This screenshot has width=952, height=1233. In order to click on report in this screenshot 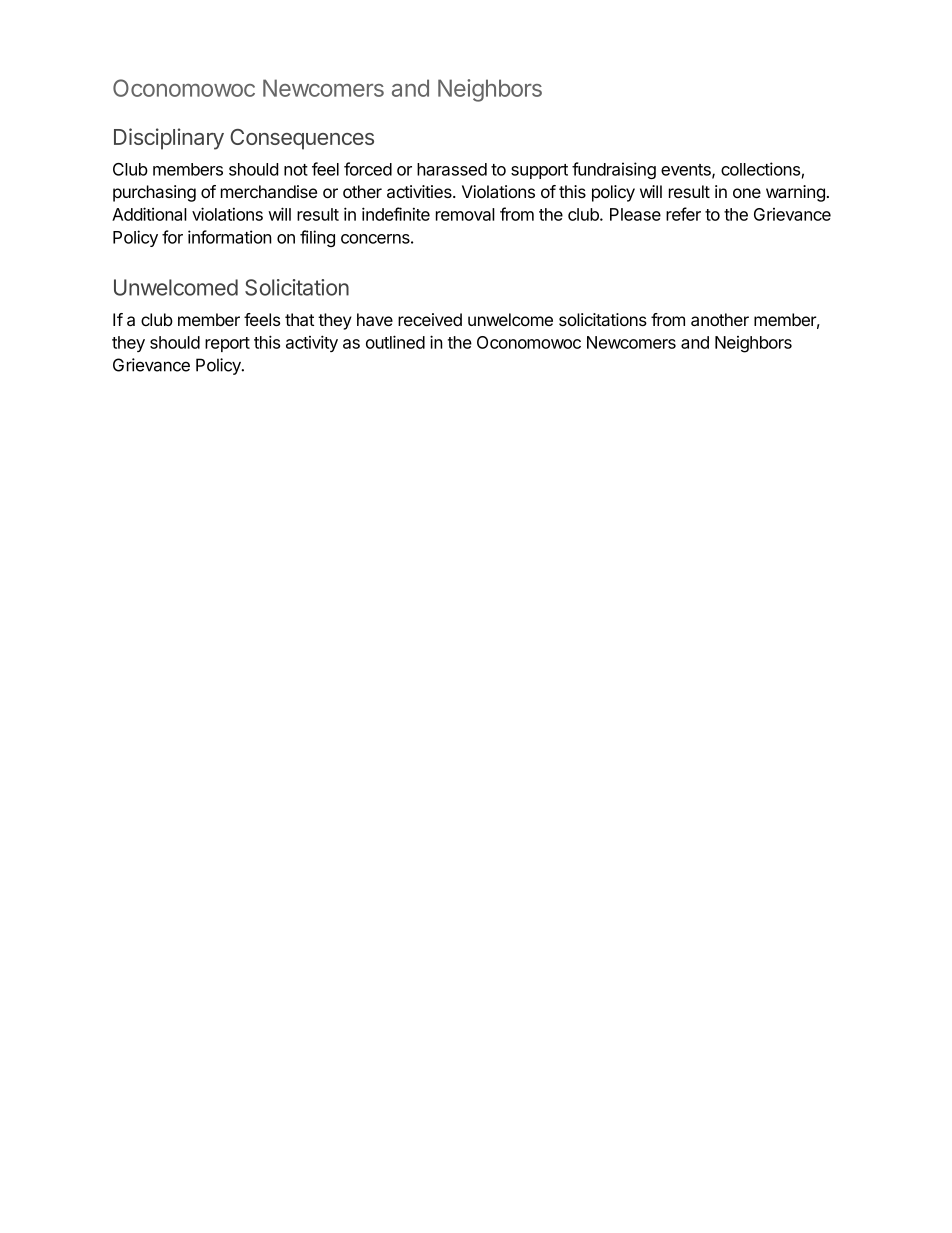, I will do `click(227, 344)`.
